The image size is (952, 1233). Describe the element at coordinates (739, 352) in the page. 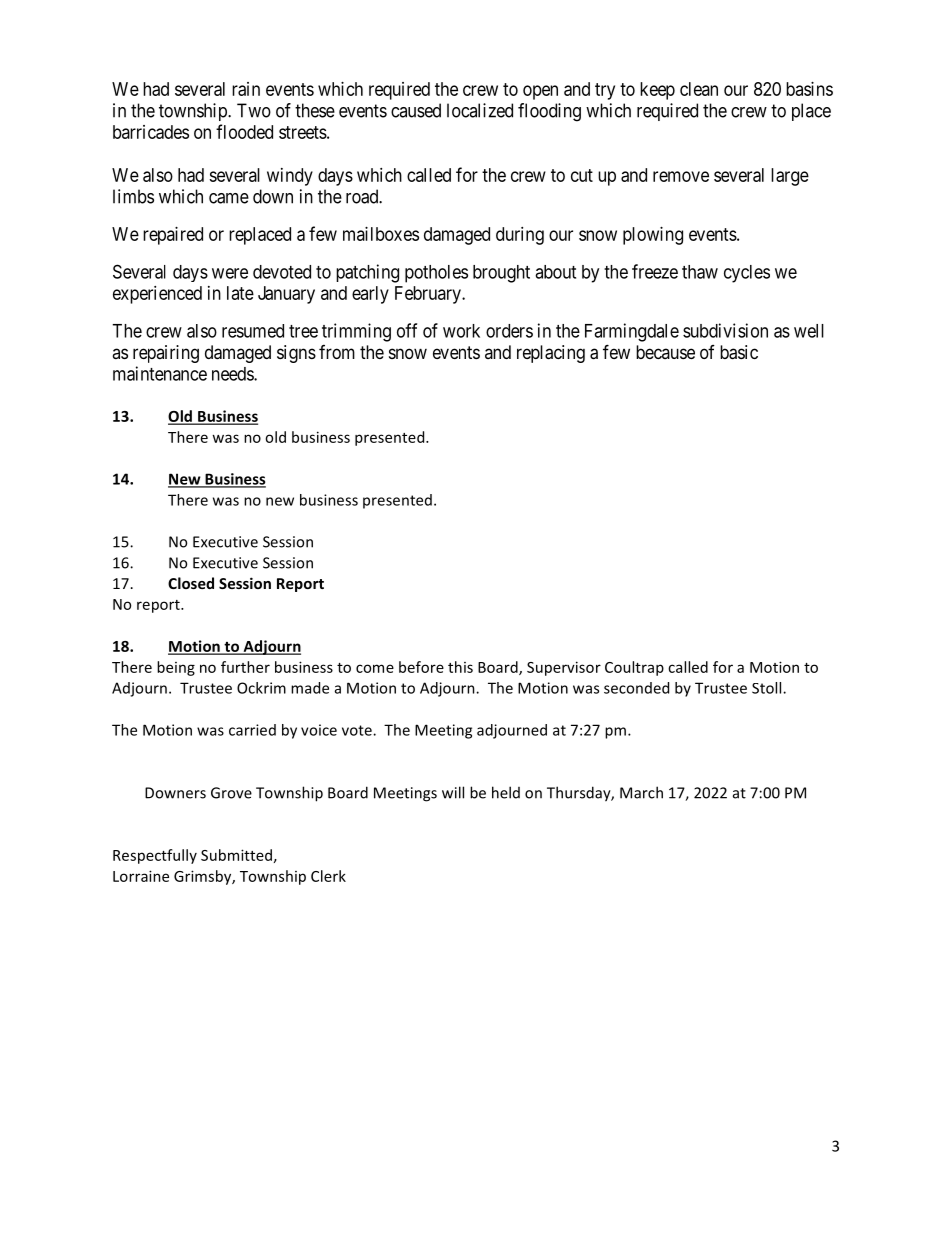

I see `basic` at that location.
